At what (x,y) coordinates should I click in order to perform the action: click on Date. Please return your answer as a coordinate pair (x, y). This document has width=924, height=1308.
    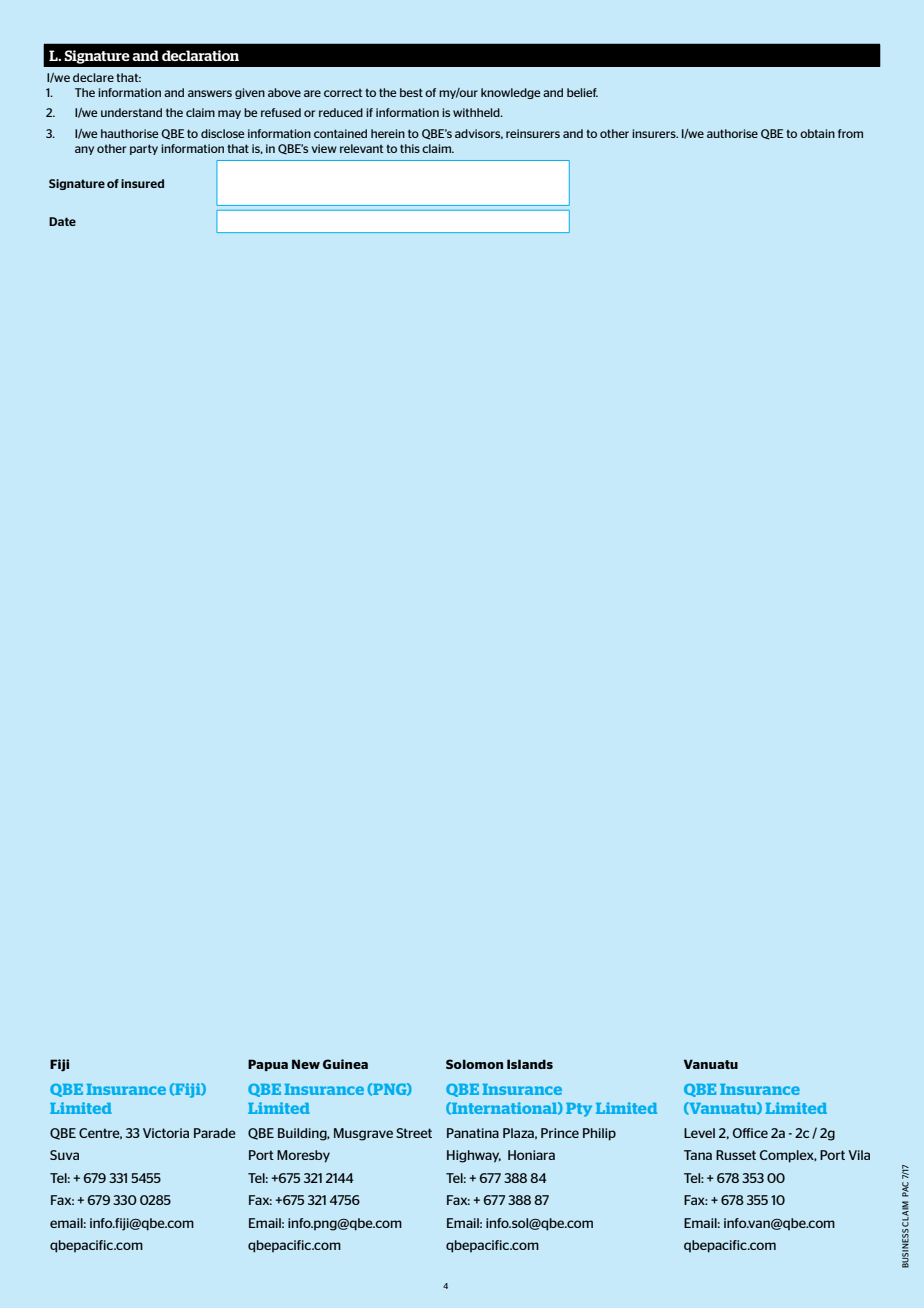
    Looking at the image, I should click on (62, 221).
